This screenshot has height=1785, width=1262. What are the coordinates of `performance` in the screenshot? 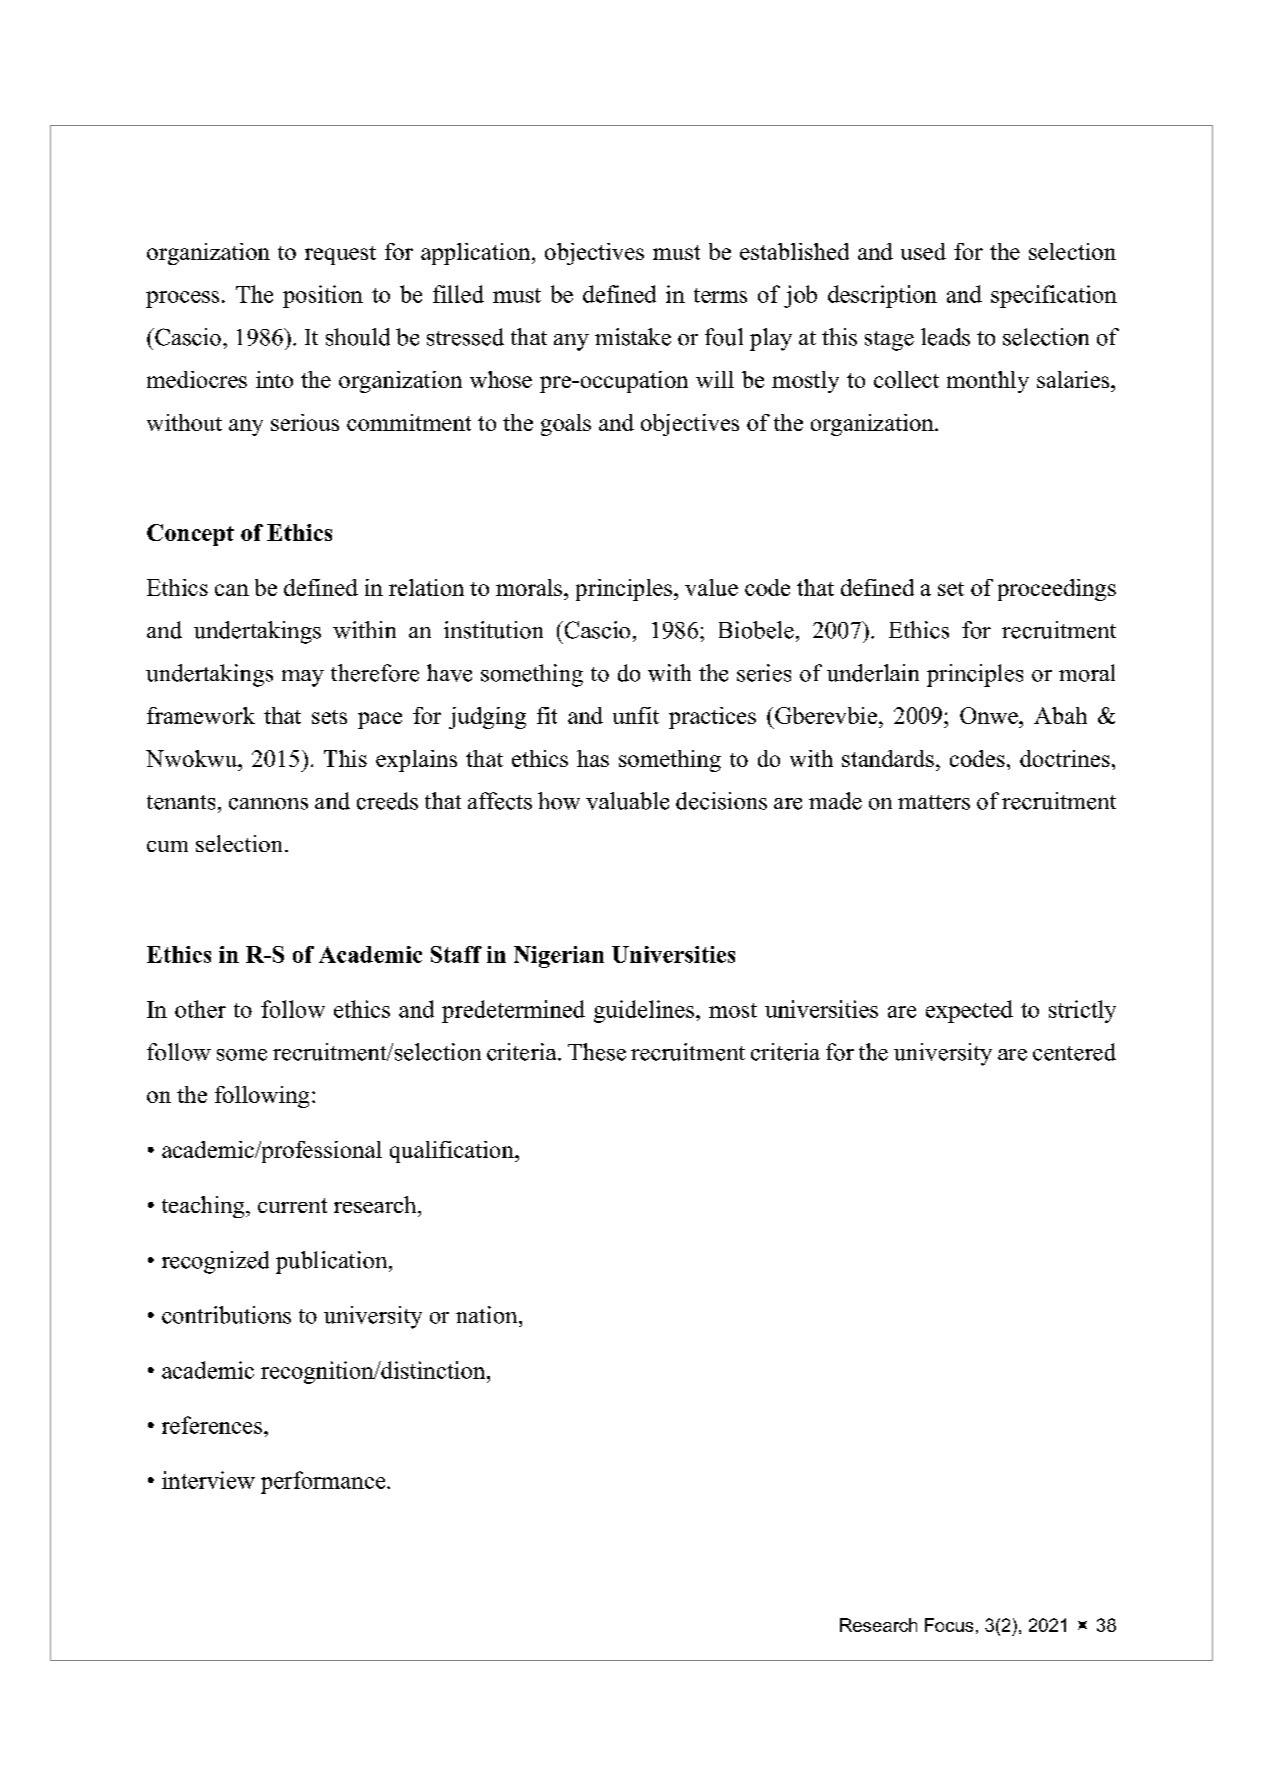 It's located at (324, 1482).
